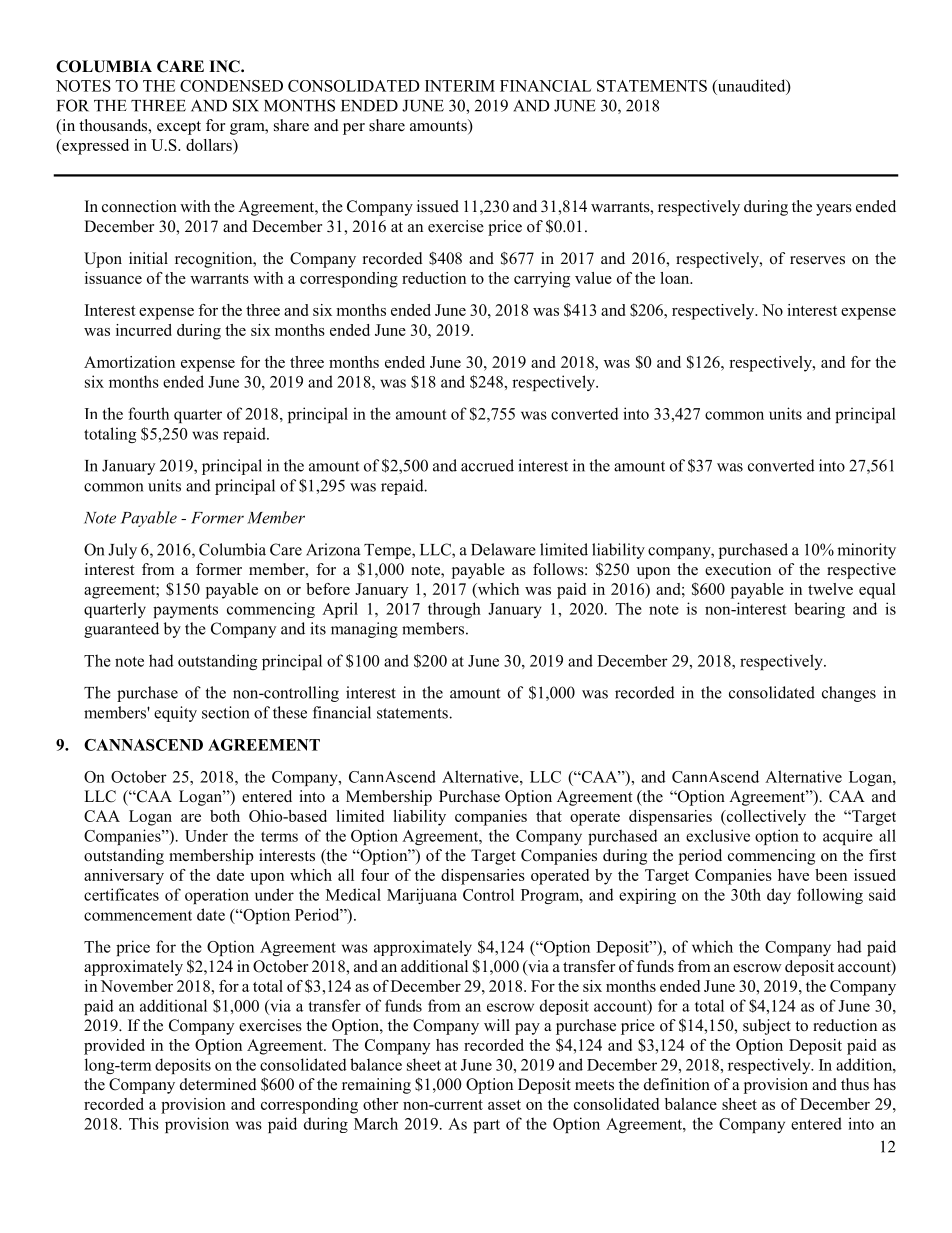  I want to click on asset, so click(504, 1105).
